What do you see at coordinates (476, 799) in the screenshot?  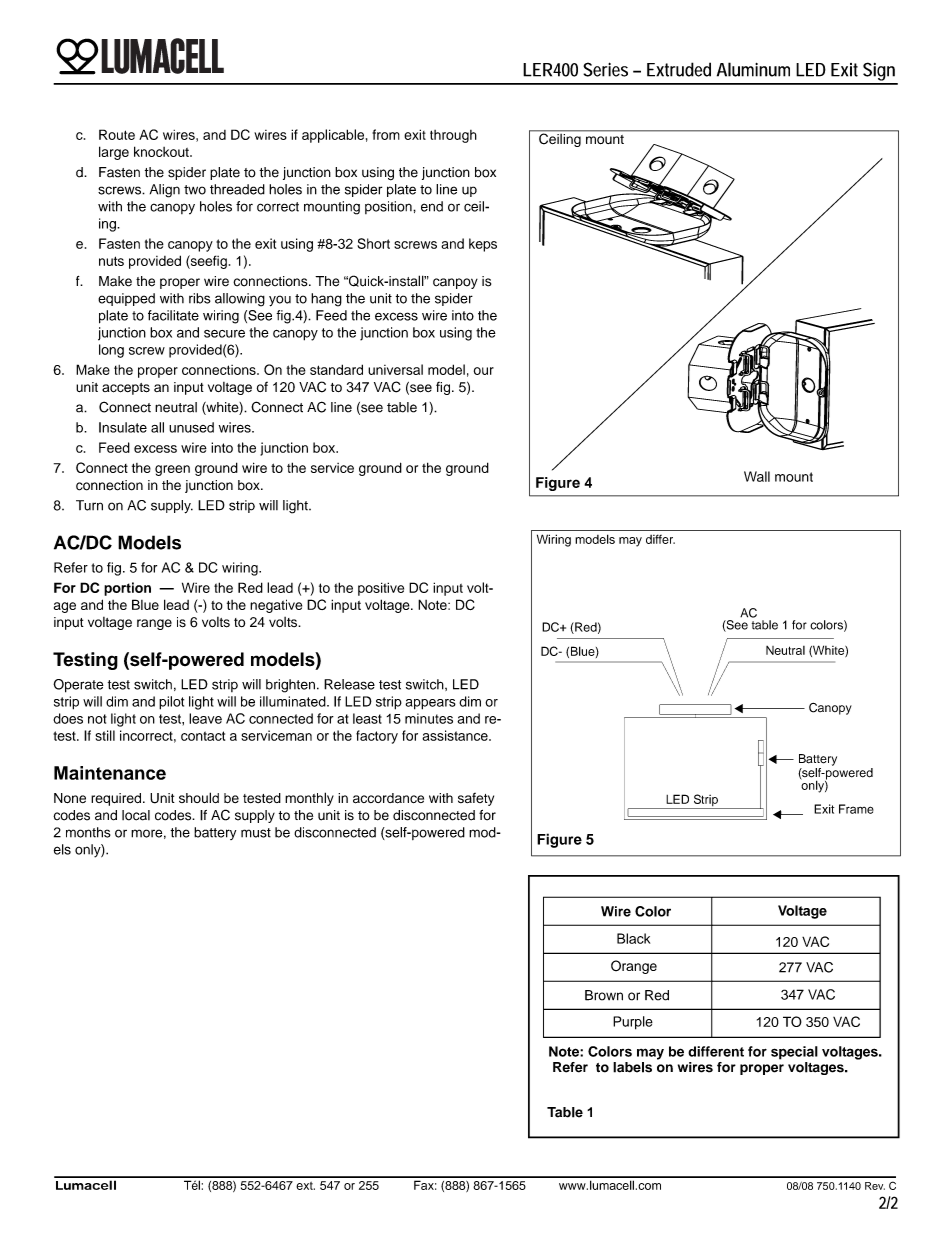 I see `safety` at bounding box center [476, 799].
